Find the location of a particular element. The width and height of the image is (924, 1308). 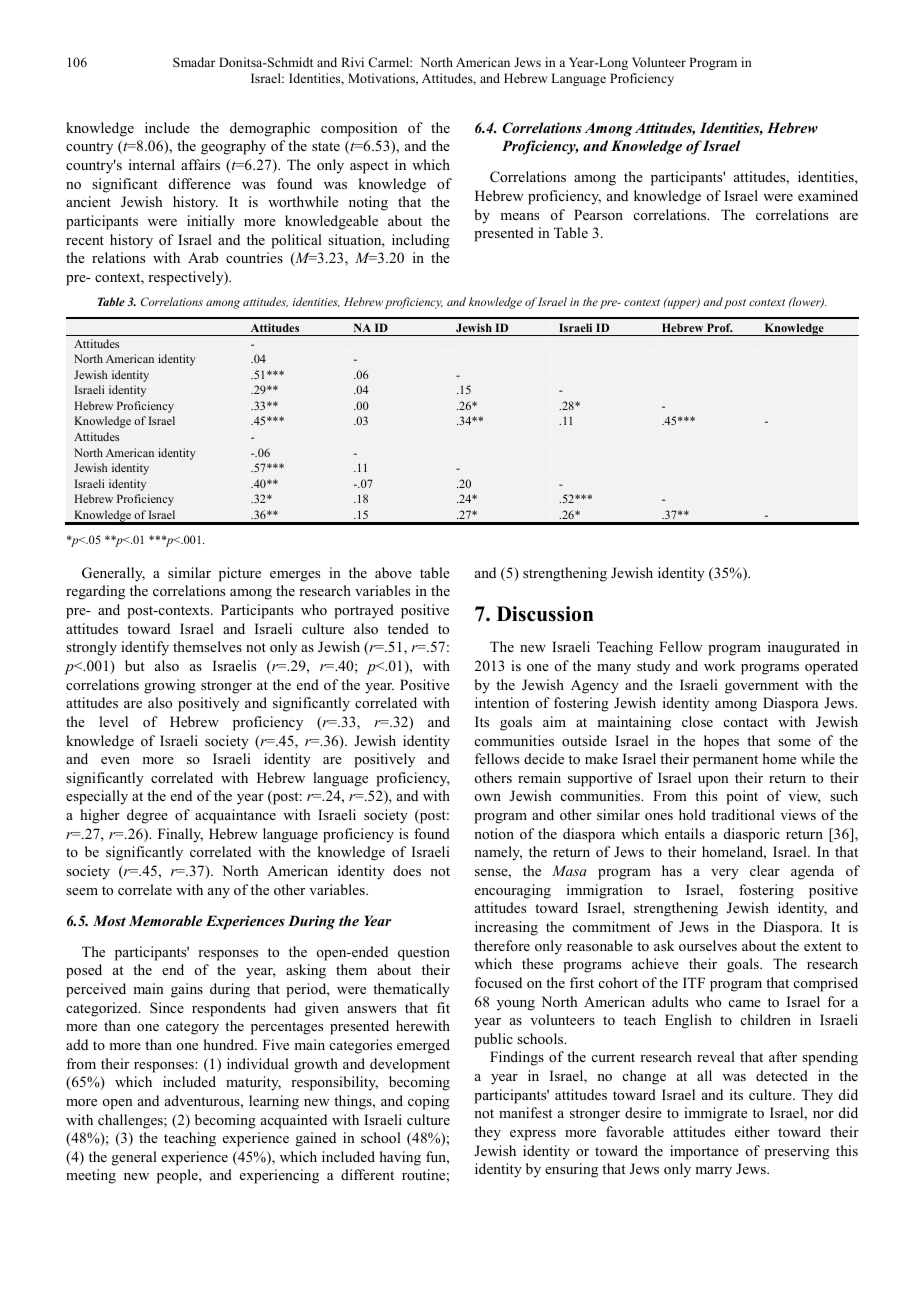

having is located at coordinates (400, 1158).
